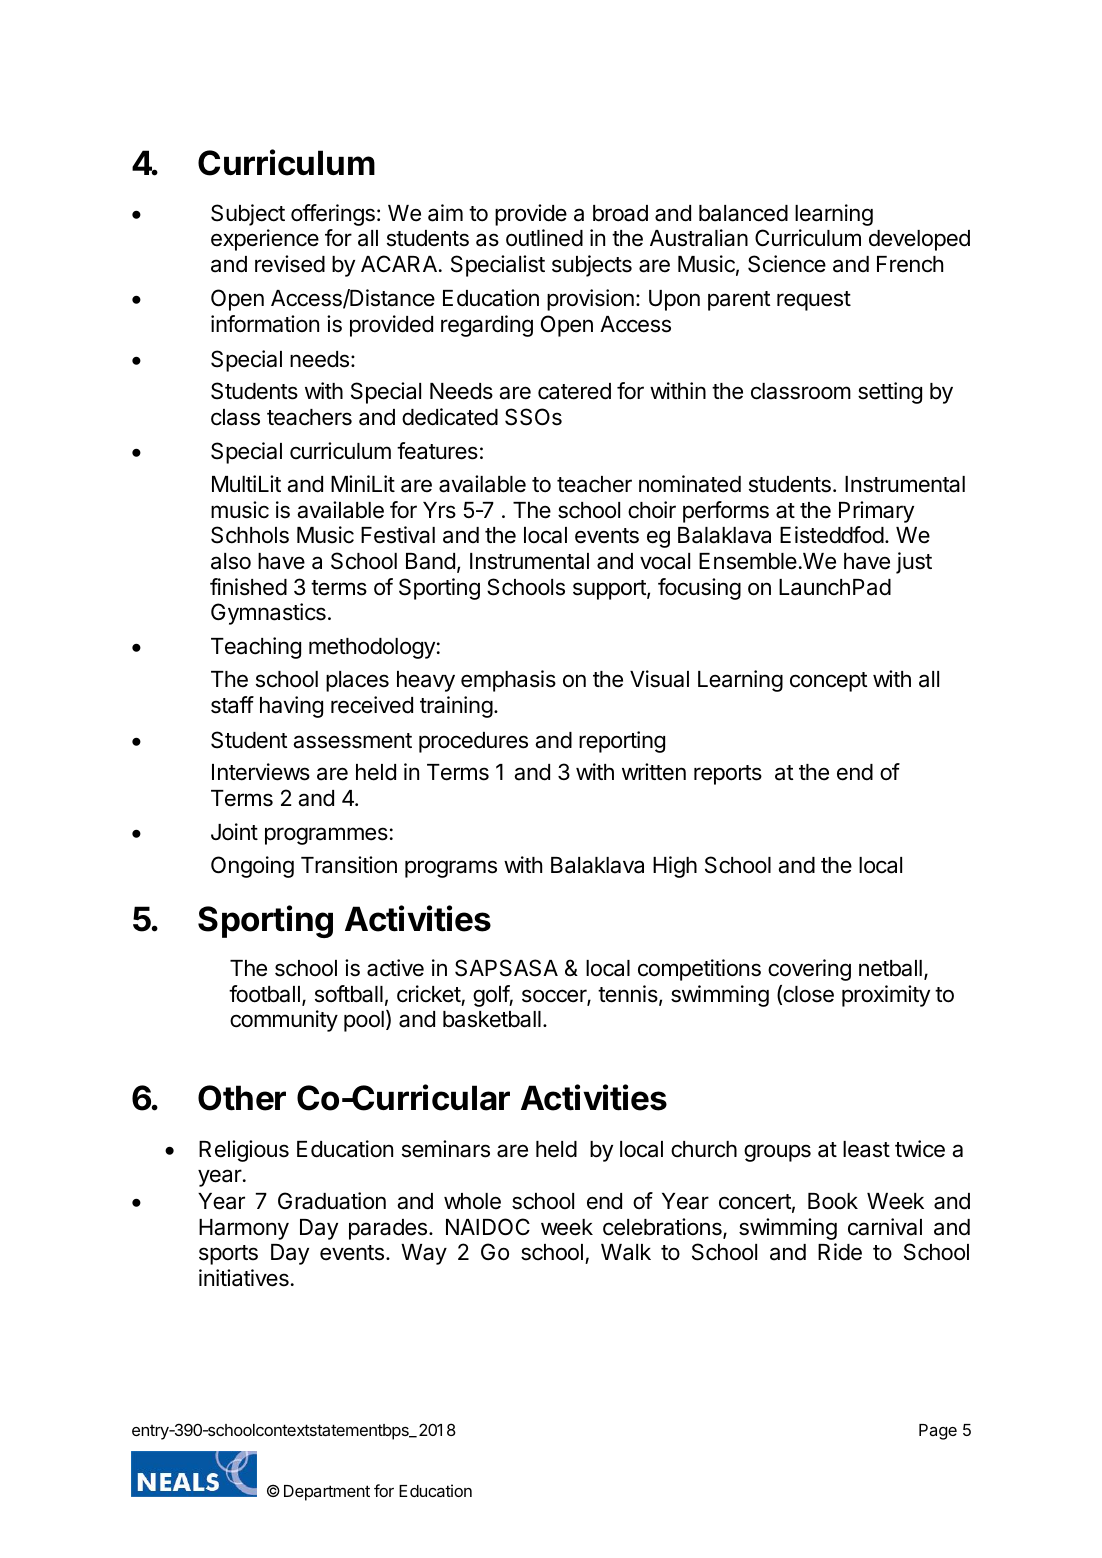  What do you see at coordinates (544, 238) in the screenshot?
I see `outlined` at bounding box center [544, 238].
